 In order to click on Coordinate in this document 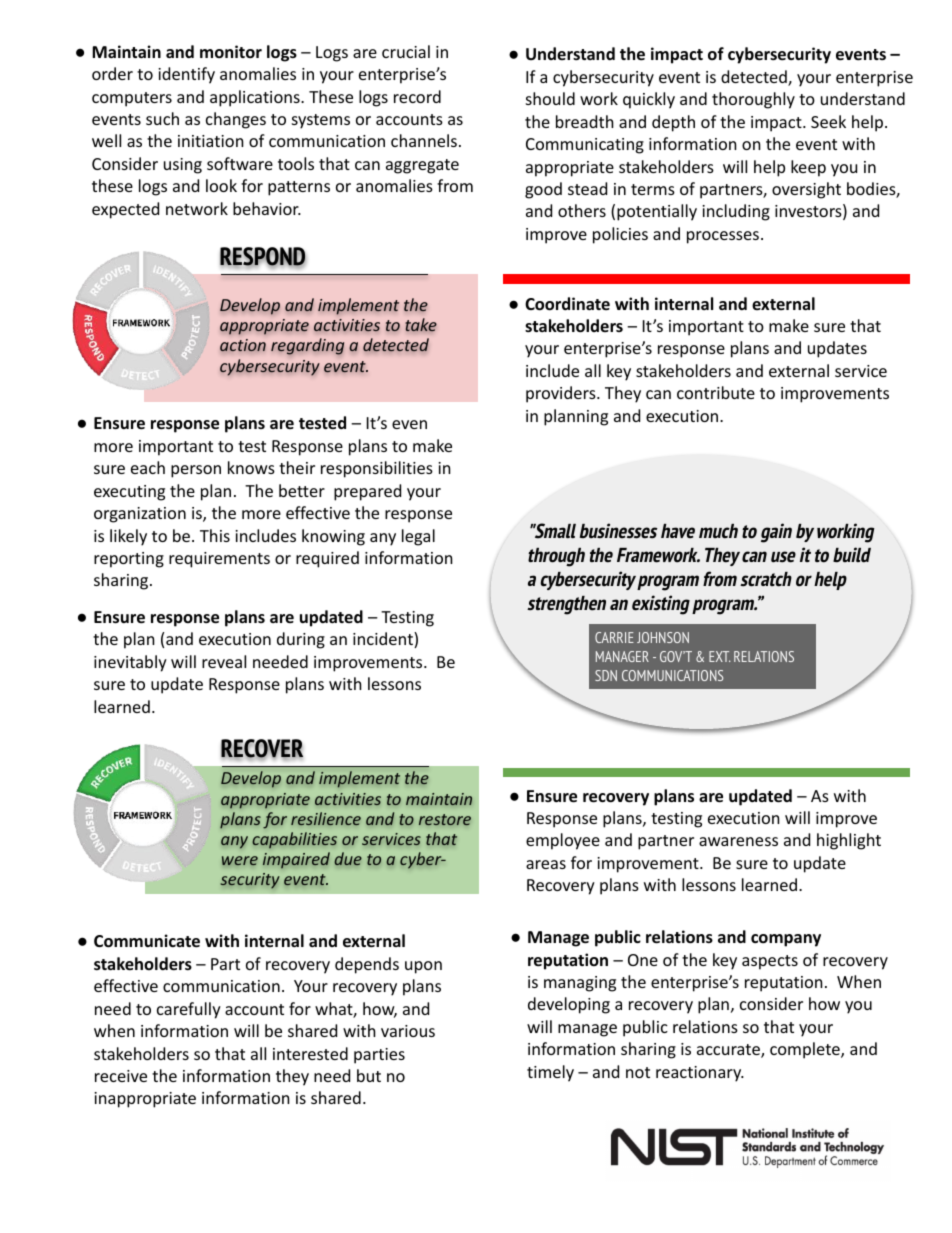, I will do `click(567, 304)`.
